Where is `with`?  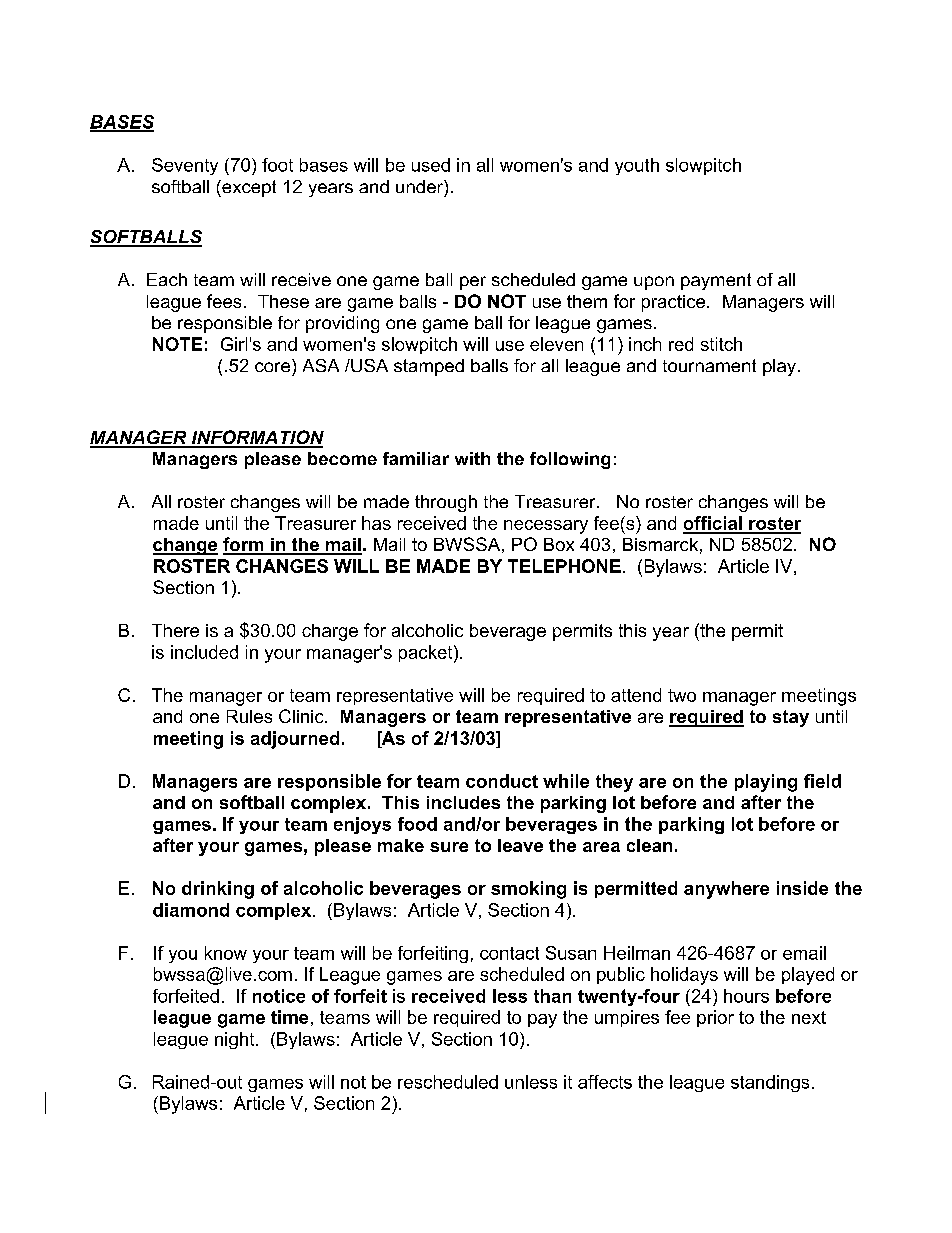
with is located at coordinates (472, 458).
